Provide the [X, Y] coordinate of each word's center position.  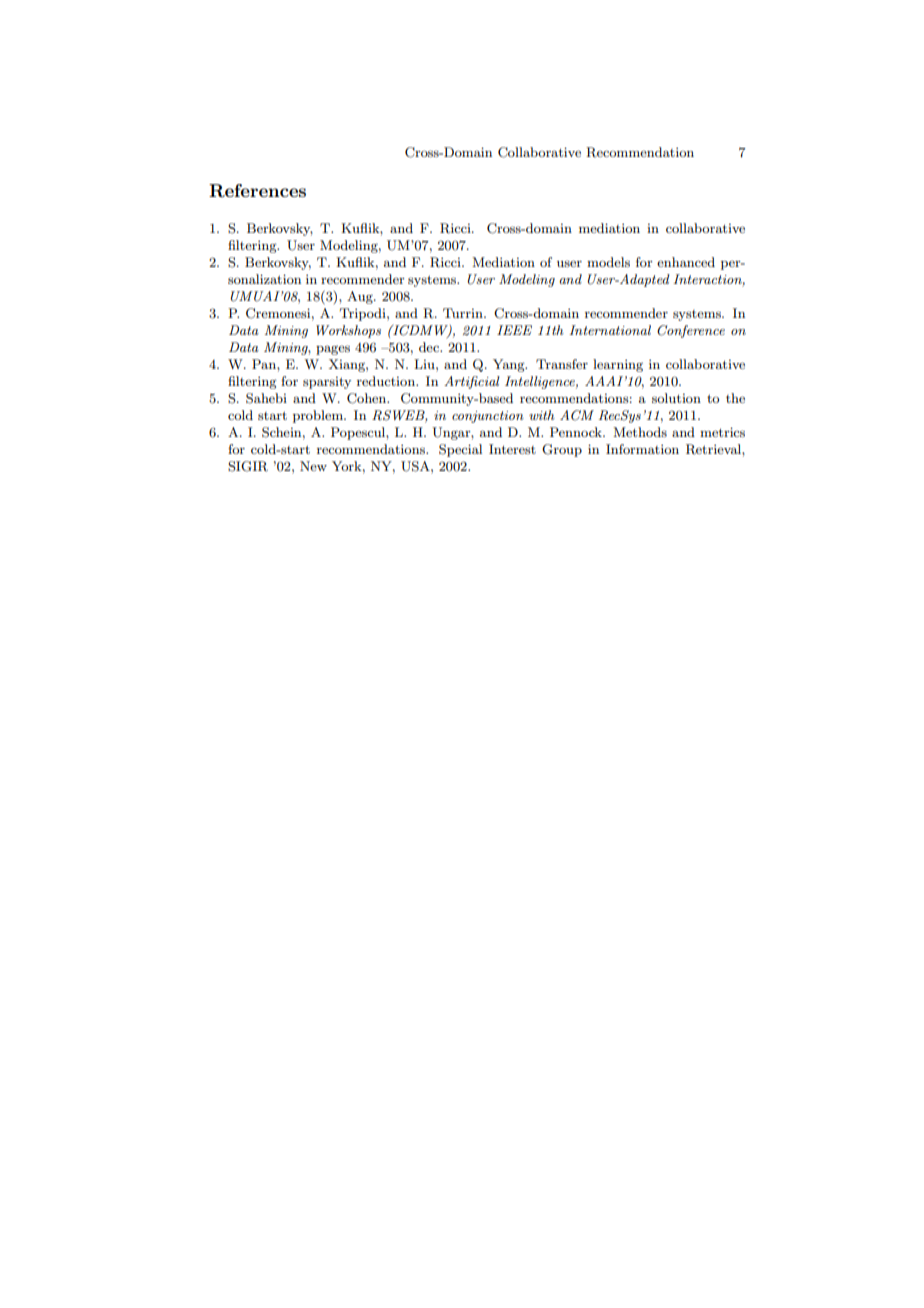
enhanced [686, 262]
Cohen [368, 398]
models [608, 262]
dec [430, 347]
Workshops [348, 331]
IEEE [514, 330]
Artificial [472, 382]
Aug [361, 297]
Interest [512, 449]
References [257, 191]
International [610, 330]
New [313, 466]
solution [676, 398]
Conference [691, 331]
